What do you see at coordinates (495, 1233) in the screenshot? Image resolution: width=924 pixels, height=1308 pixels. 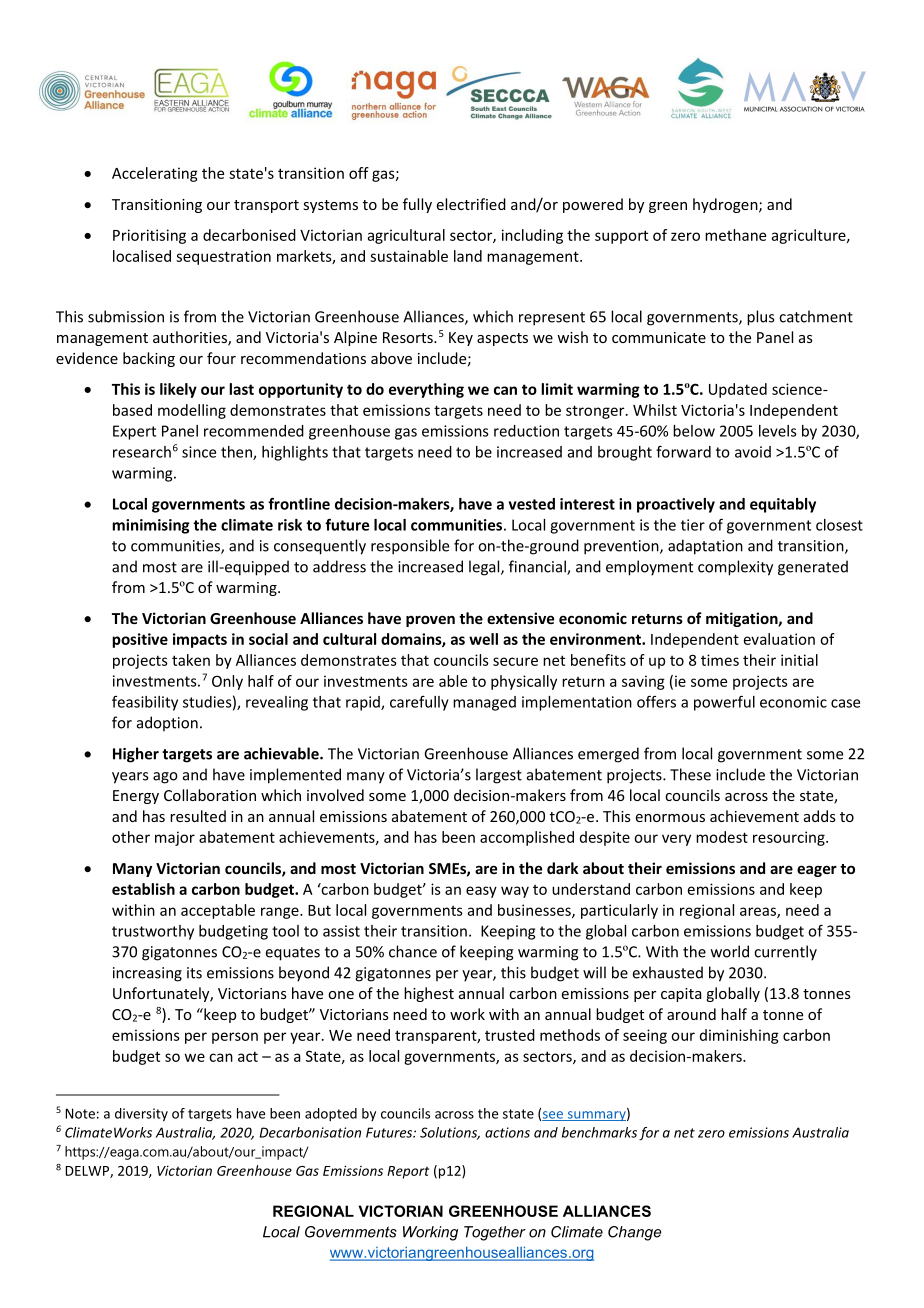 I see `Together` at bounding box center [495, 1233].
